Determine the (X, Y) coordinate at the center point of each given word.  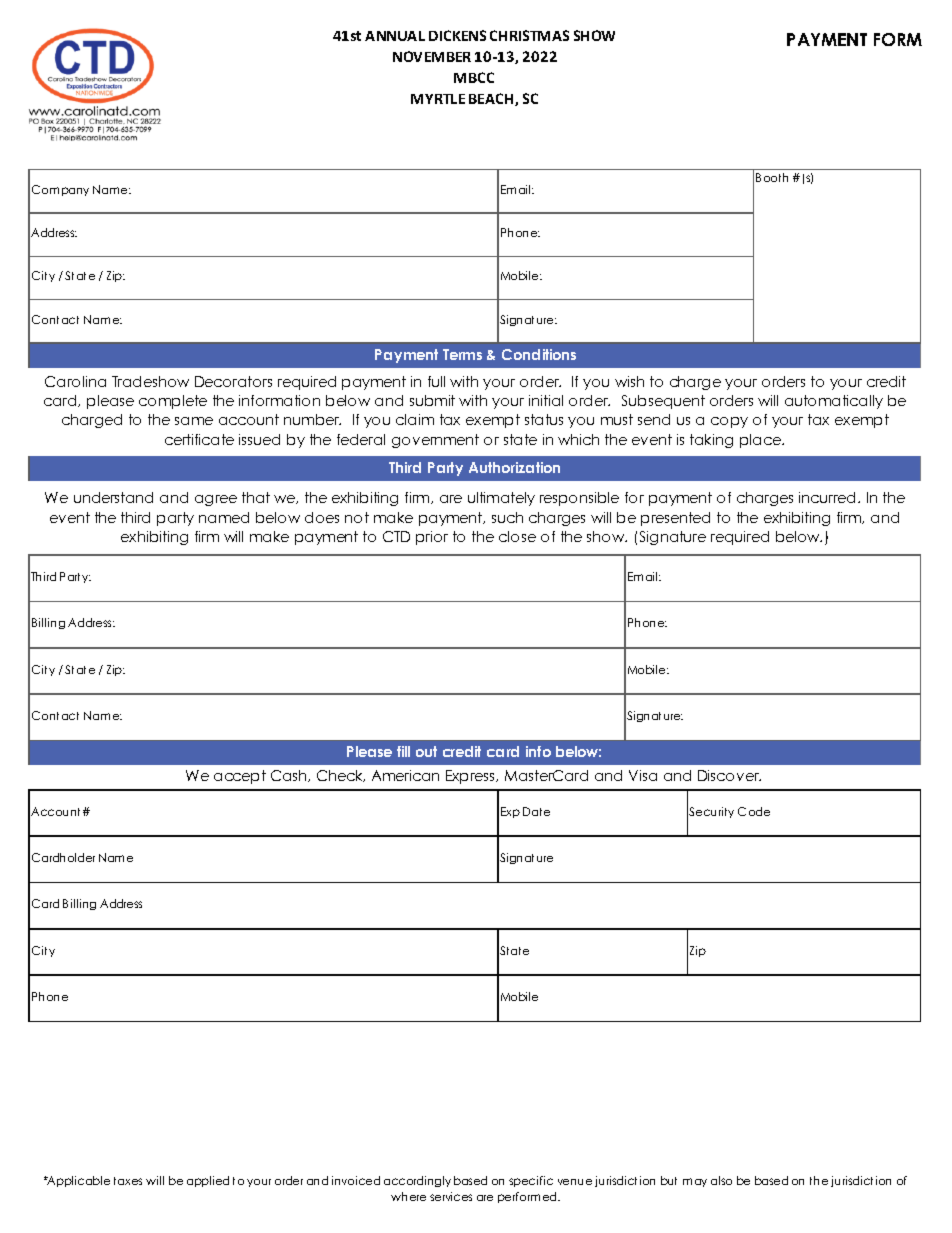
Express (471, 777)
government (435, 441)
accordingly (417, 1181)
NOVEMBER (432, 56)
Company (60, 190)
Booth (772, 177)
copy (729, 422)
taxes (128, 1181)
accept (240, 777)
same (194, 421)
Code (754, 811)
